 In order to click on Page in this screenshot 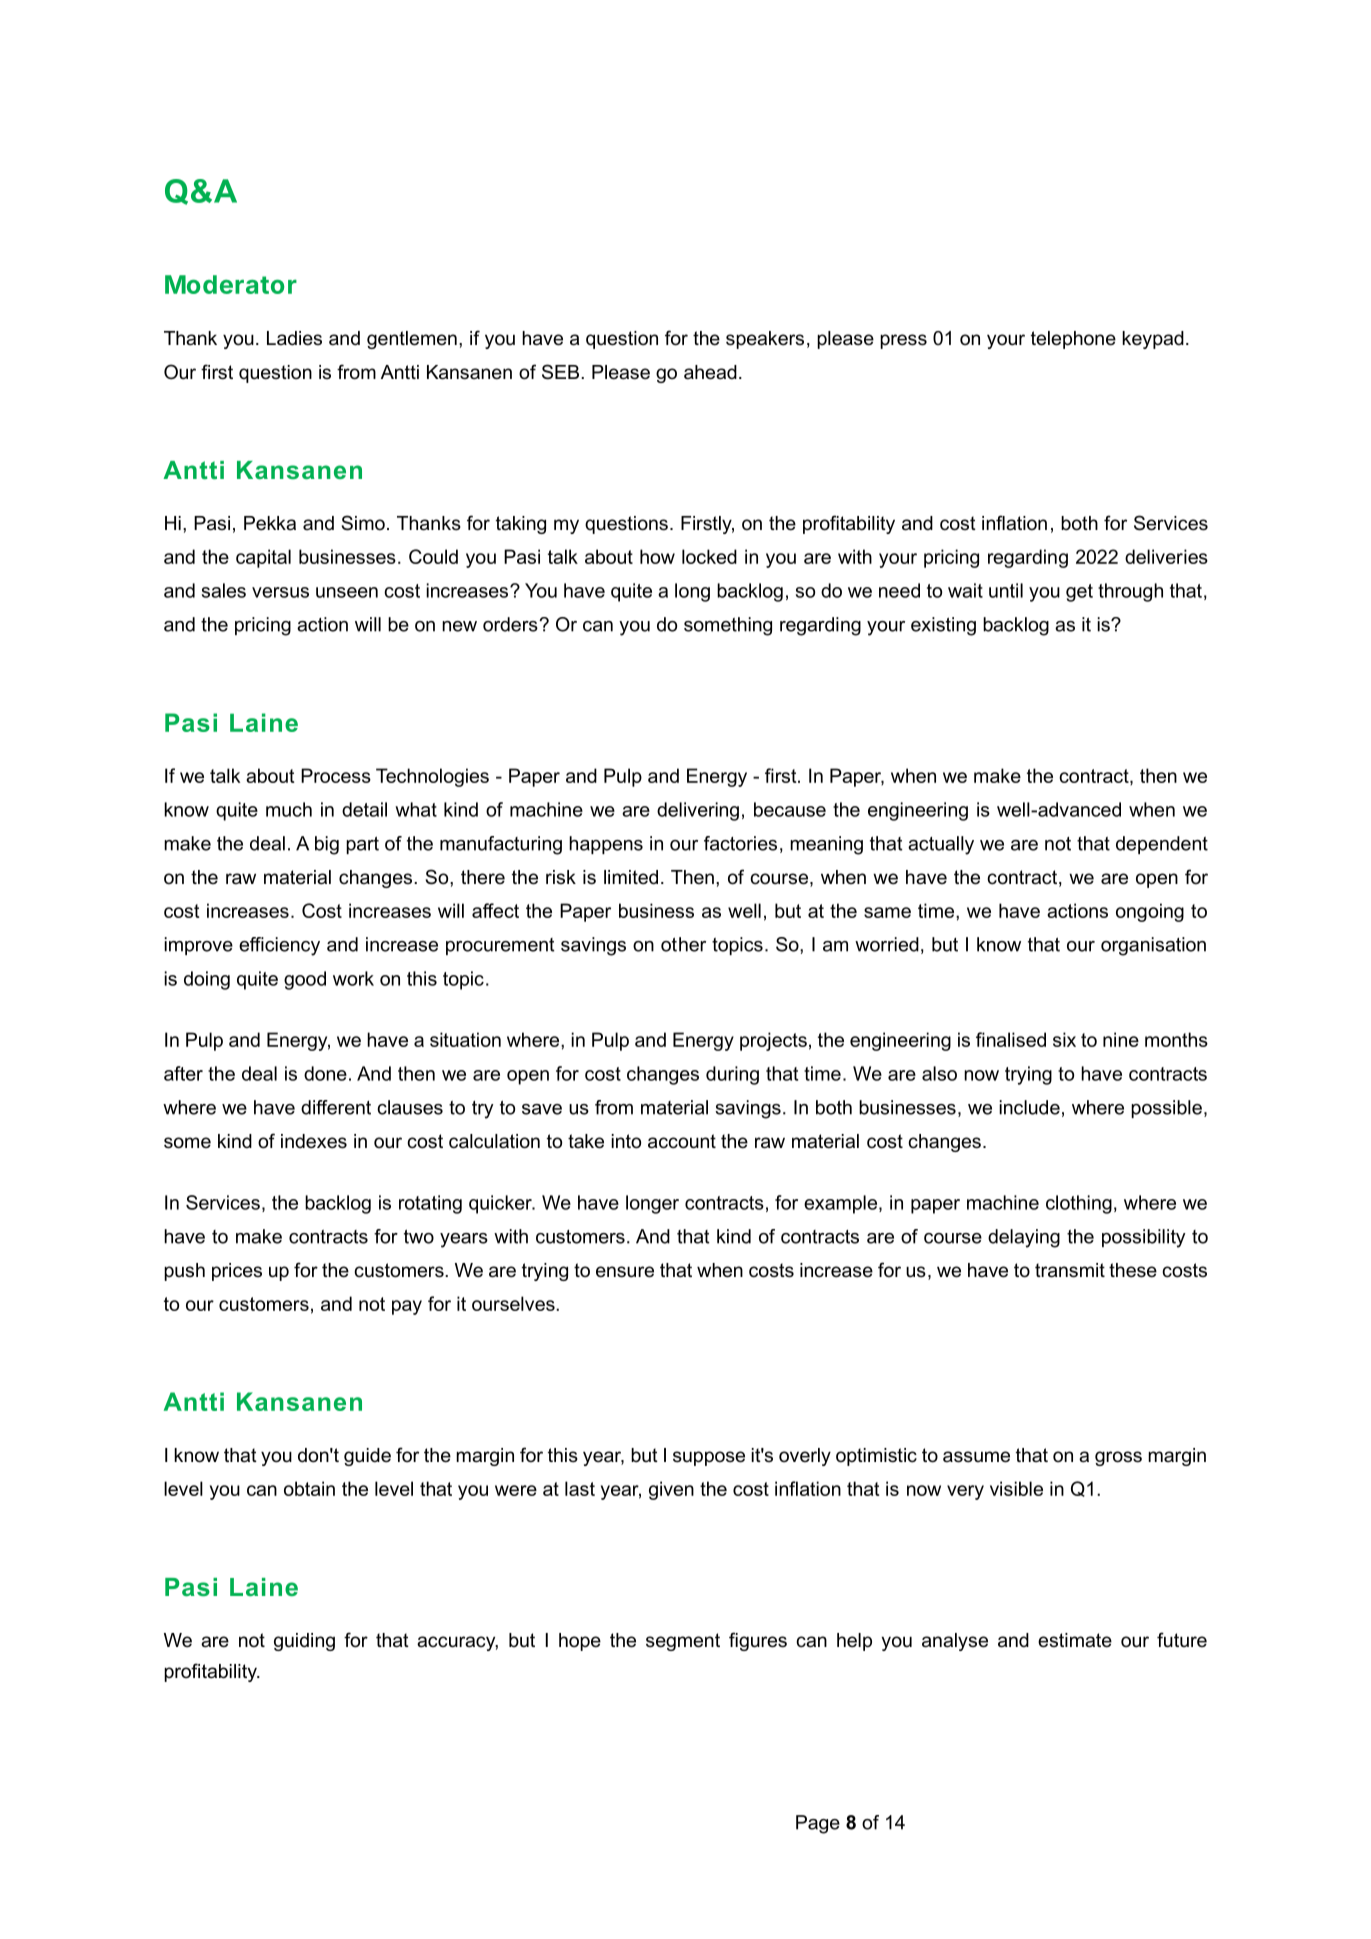, I will do `click(818, 1824)`.
